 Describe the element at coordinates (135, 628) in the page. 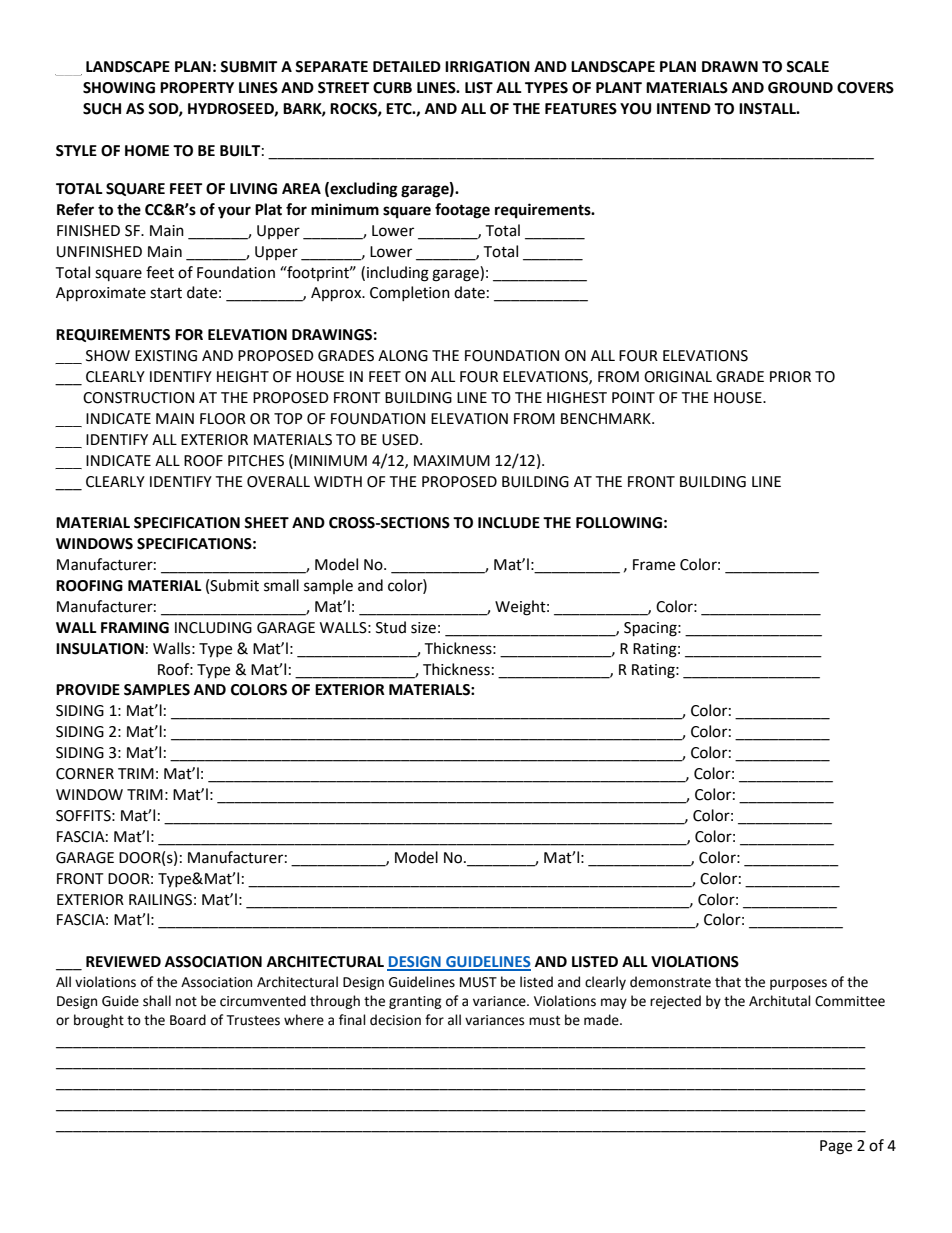

I see `FRAMING` at that location.
